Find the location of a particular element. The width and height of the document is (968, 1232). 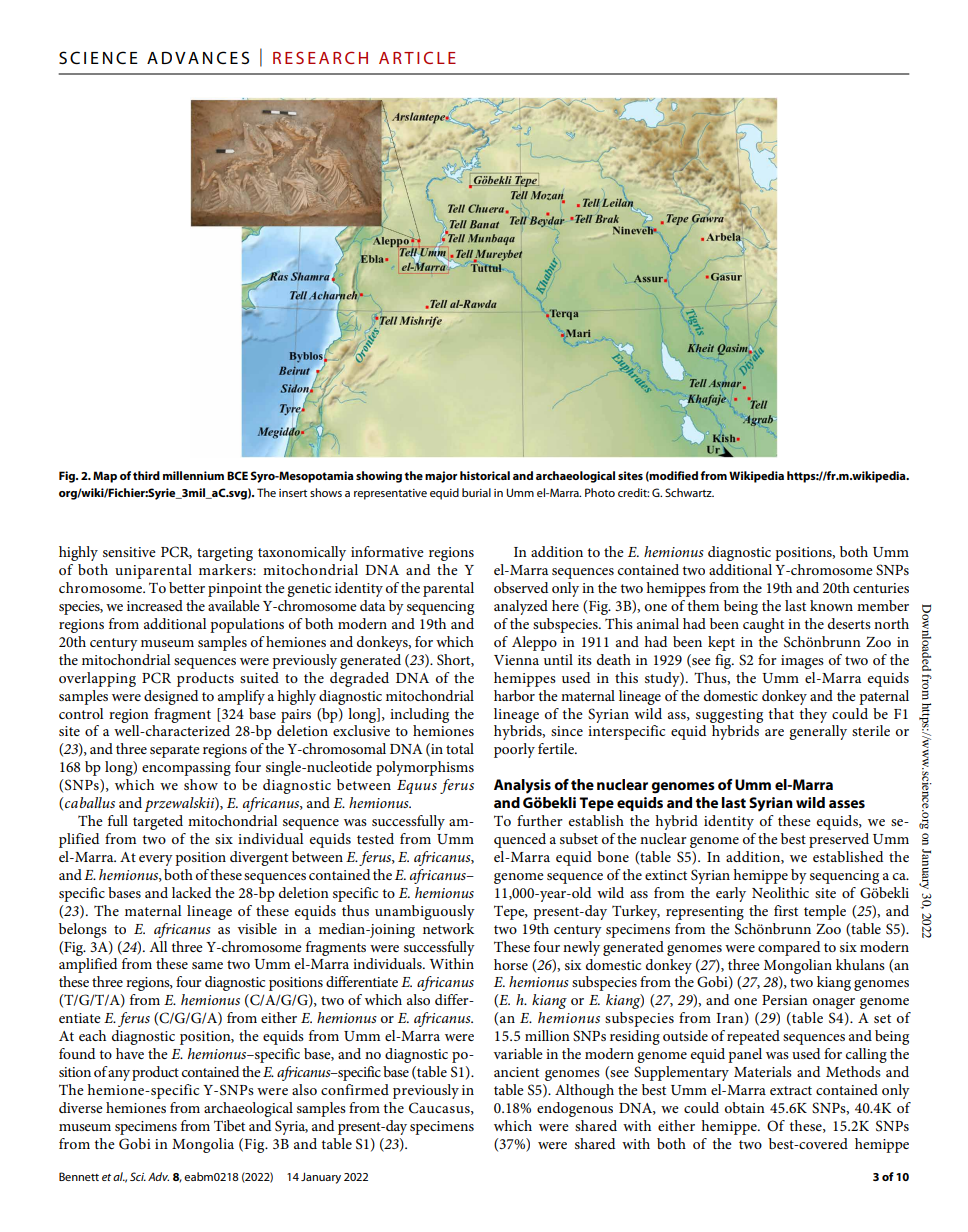

RESEARCH is located at coordinates (320, 57).
